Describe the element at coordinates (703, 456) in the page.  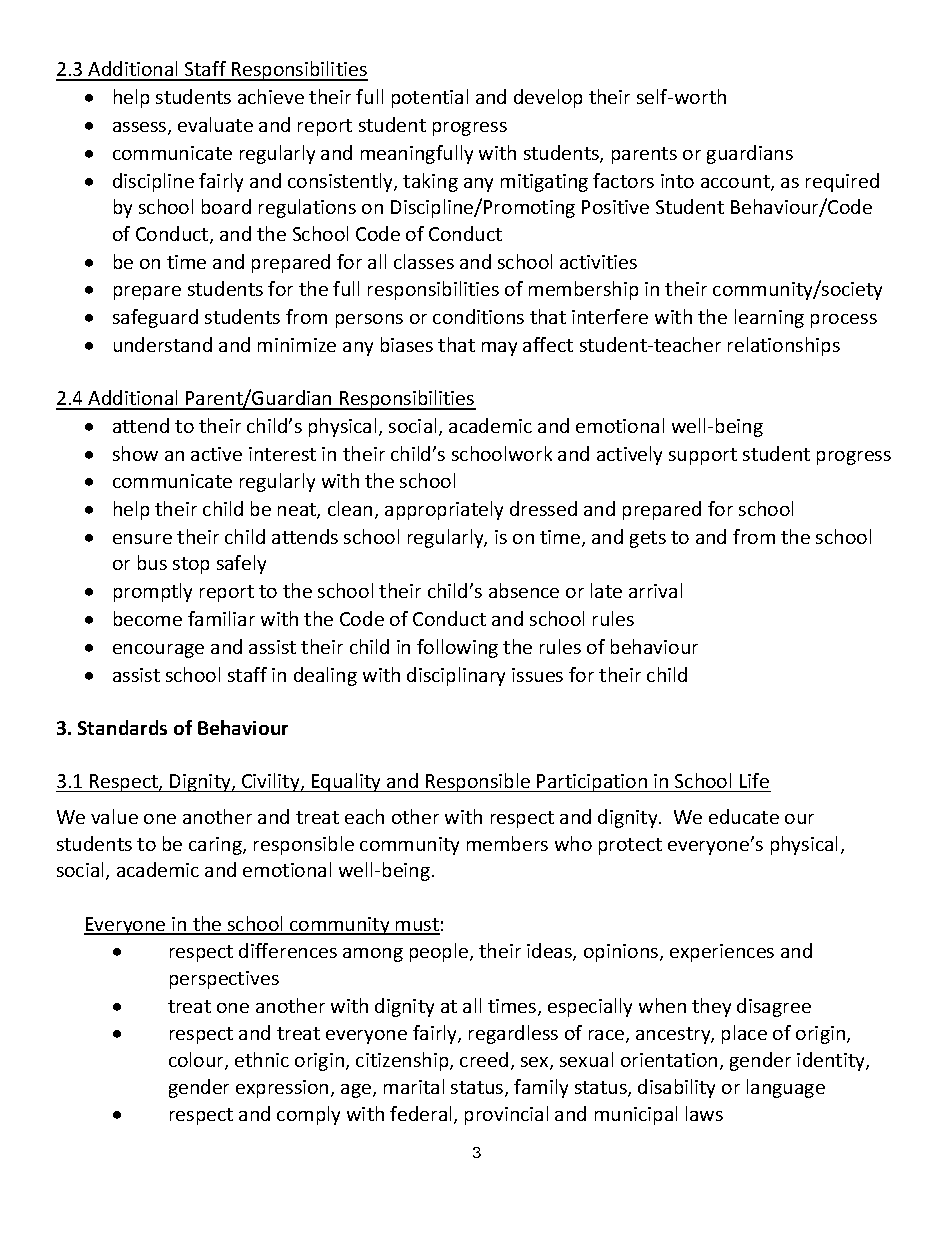
I see `support` at that location.
